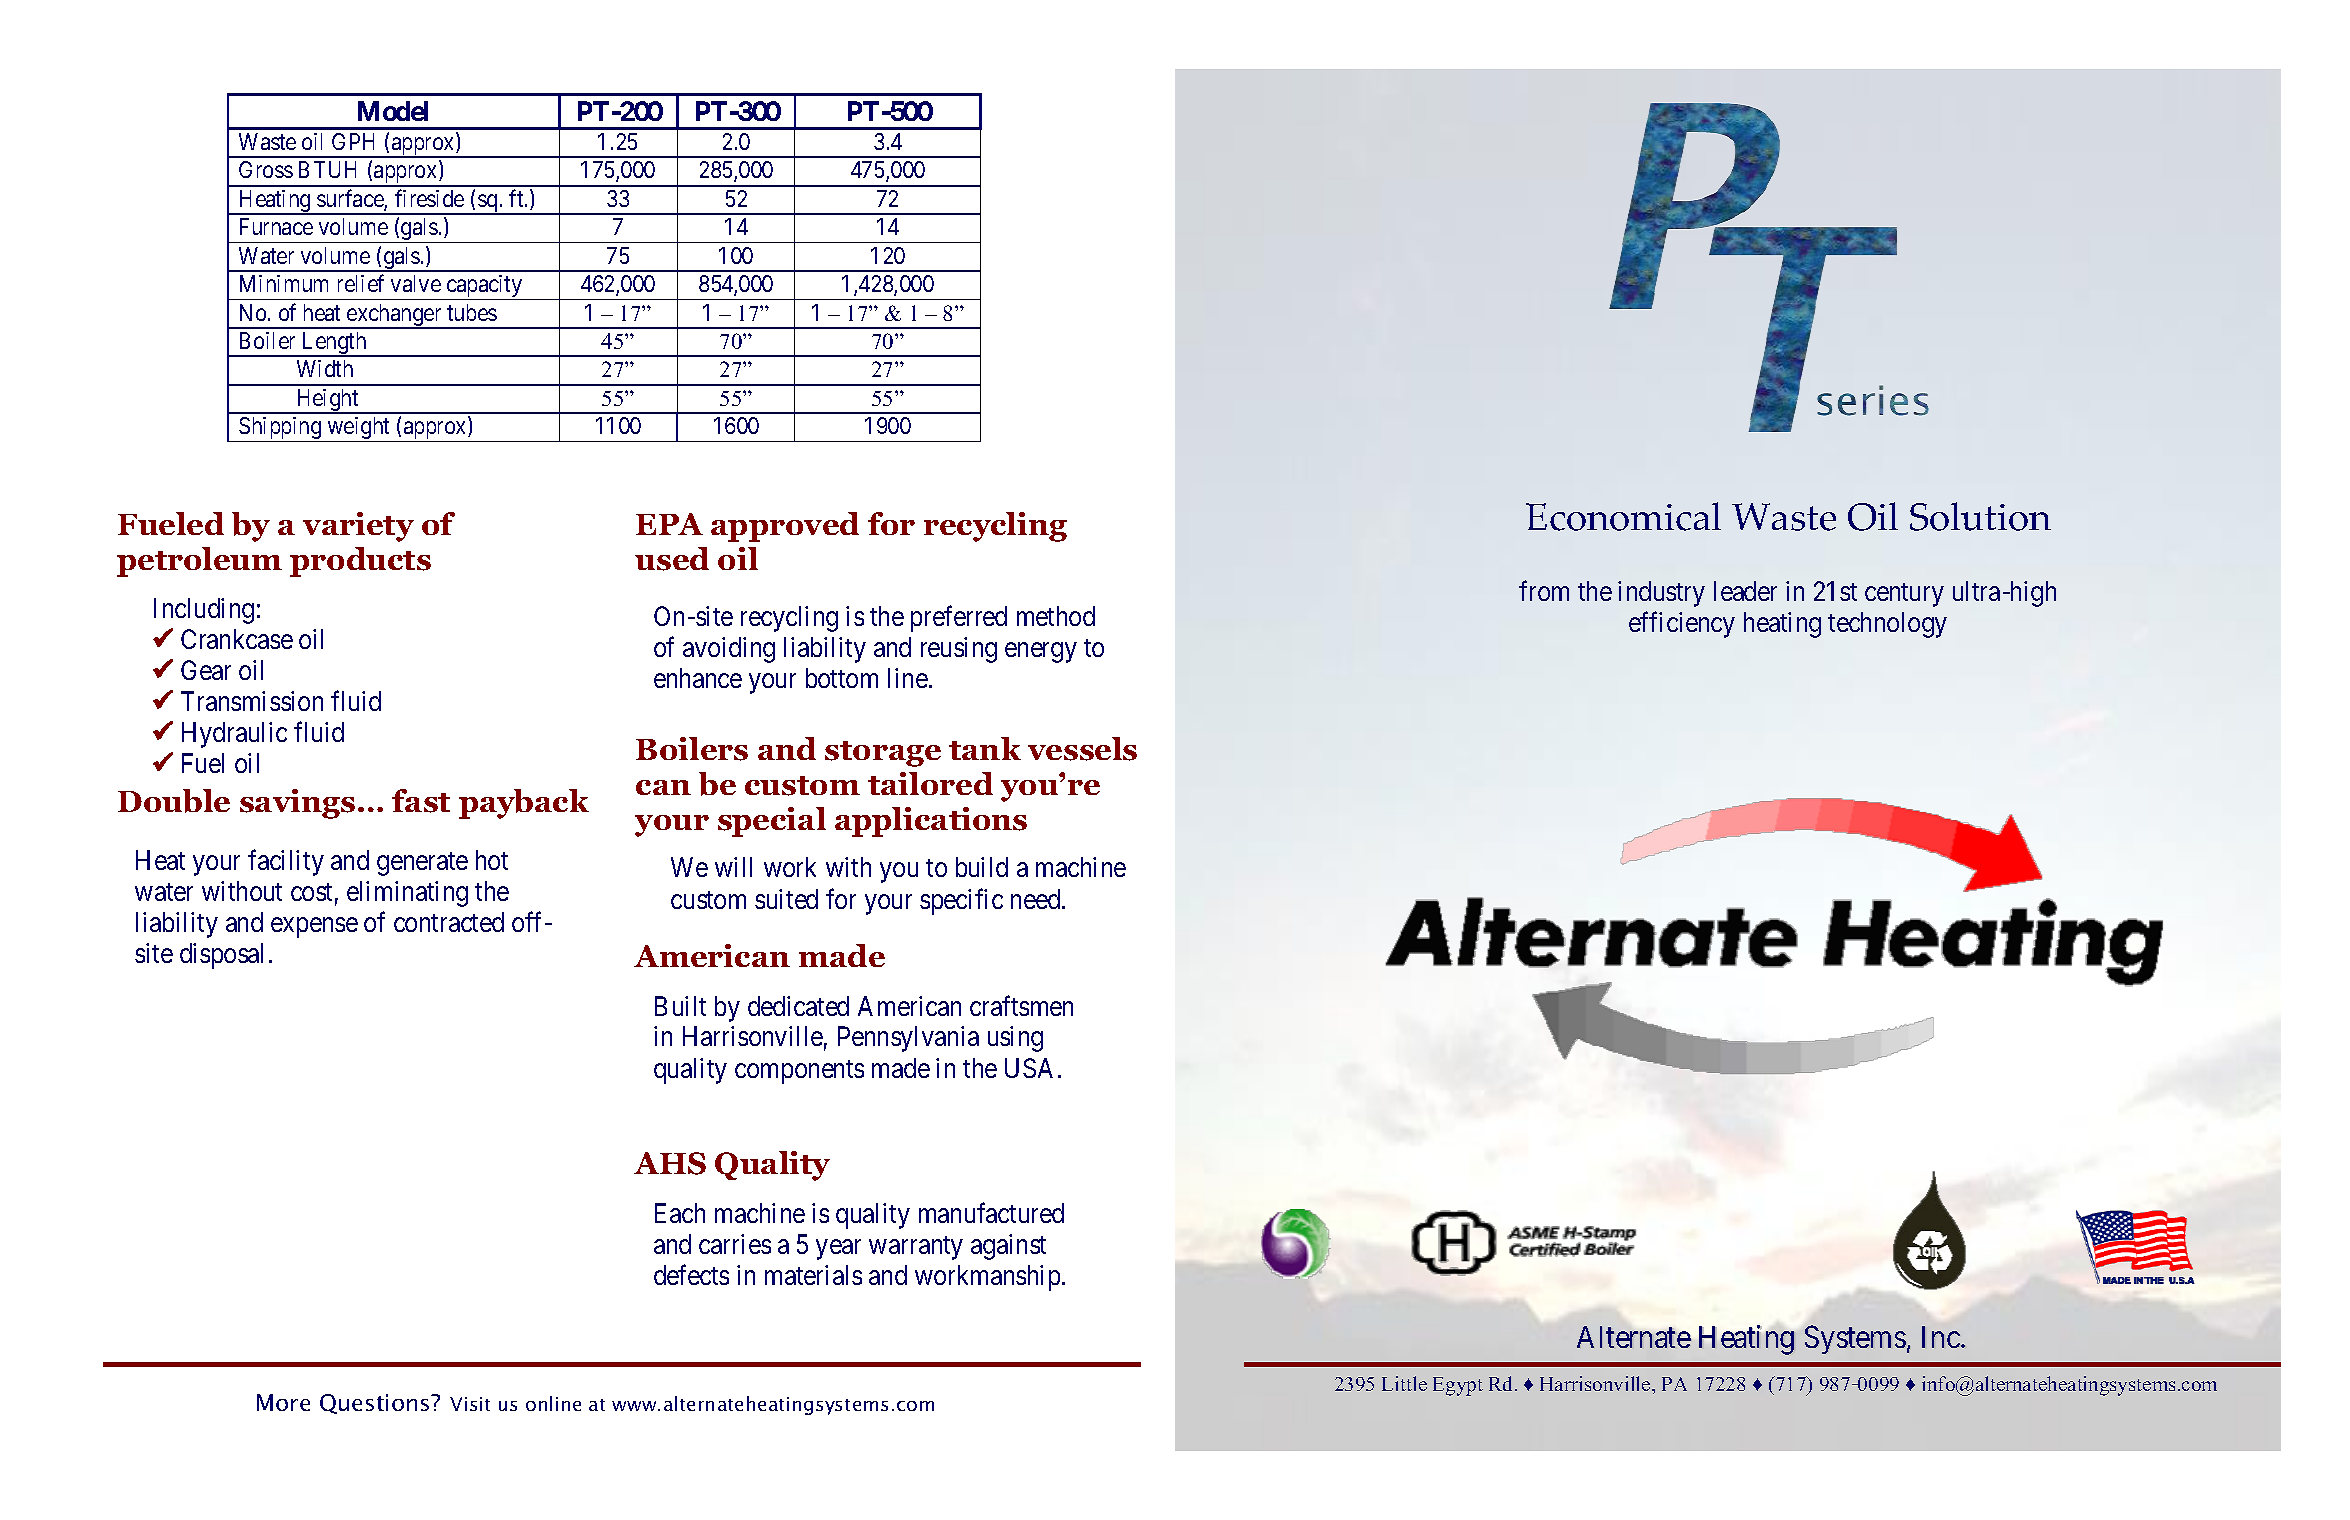 This image has height=1520, width=2350. Describe the element at coordinates (1021, 1005) in the image. I see `craftsmen` at that location.
